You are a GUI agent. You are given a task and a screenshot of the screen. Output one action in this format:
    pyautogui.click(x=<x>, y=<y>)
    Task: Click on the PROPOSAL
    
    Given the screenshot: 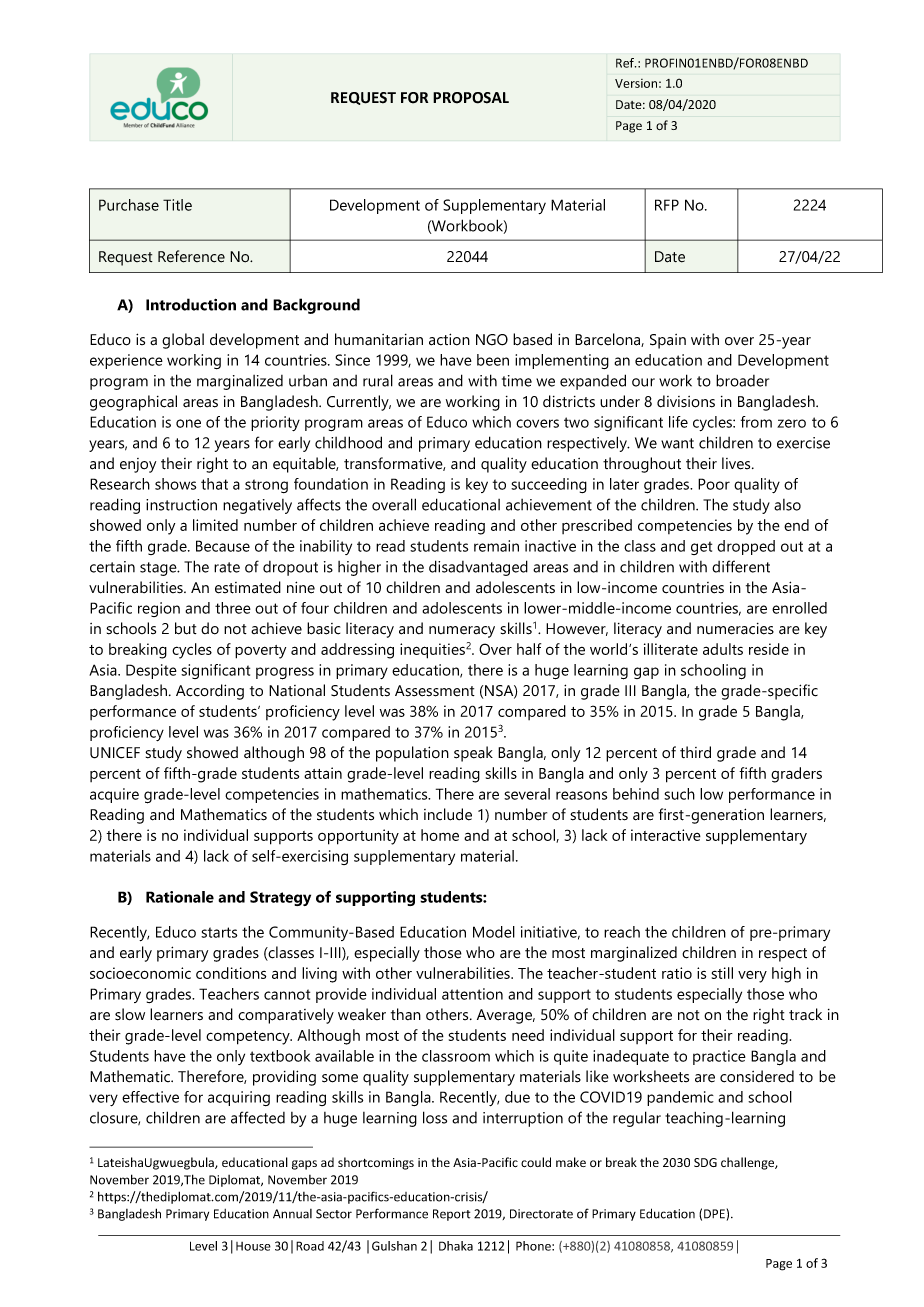 What is the action you would take?
    pyautogui.click(x=471, y=98)
